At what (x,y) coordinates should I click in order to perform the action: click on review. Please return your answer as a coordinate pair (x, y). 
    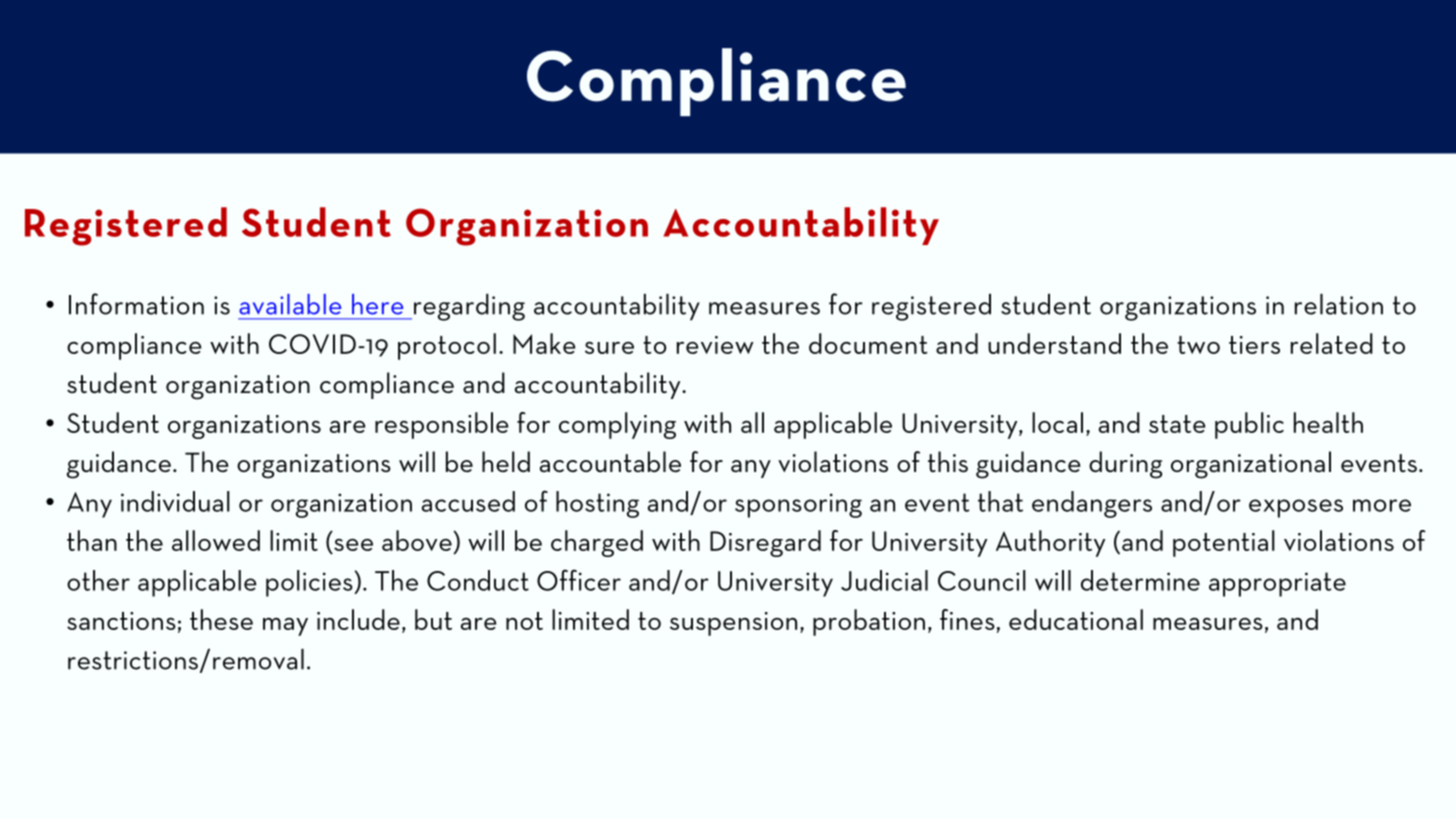
    Looking at the image, I should click on (715, 345).
